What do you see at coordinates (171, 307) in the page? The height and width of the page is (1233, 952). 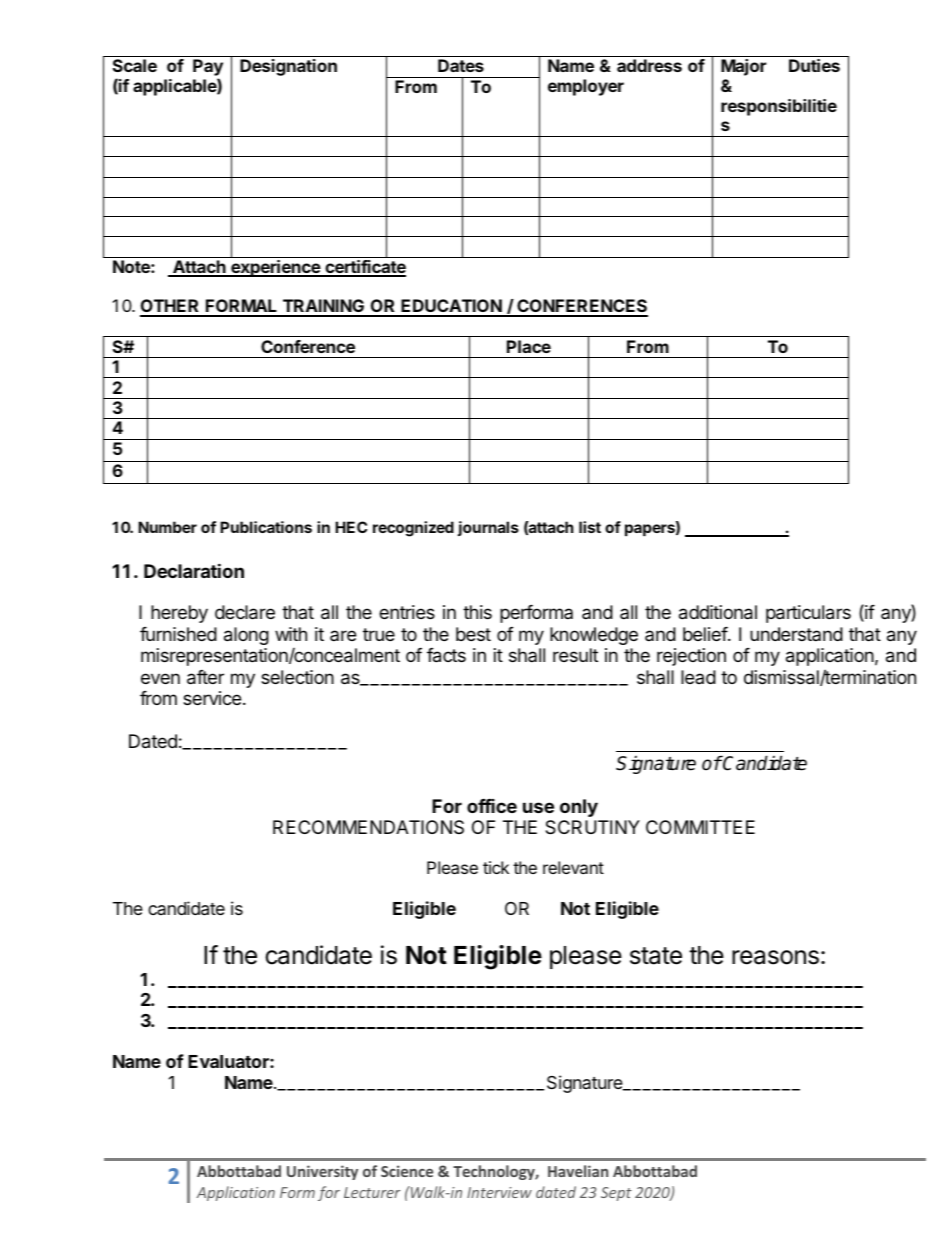 I see `OTHER` at bounding box center [171, 307].
